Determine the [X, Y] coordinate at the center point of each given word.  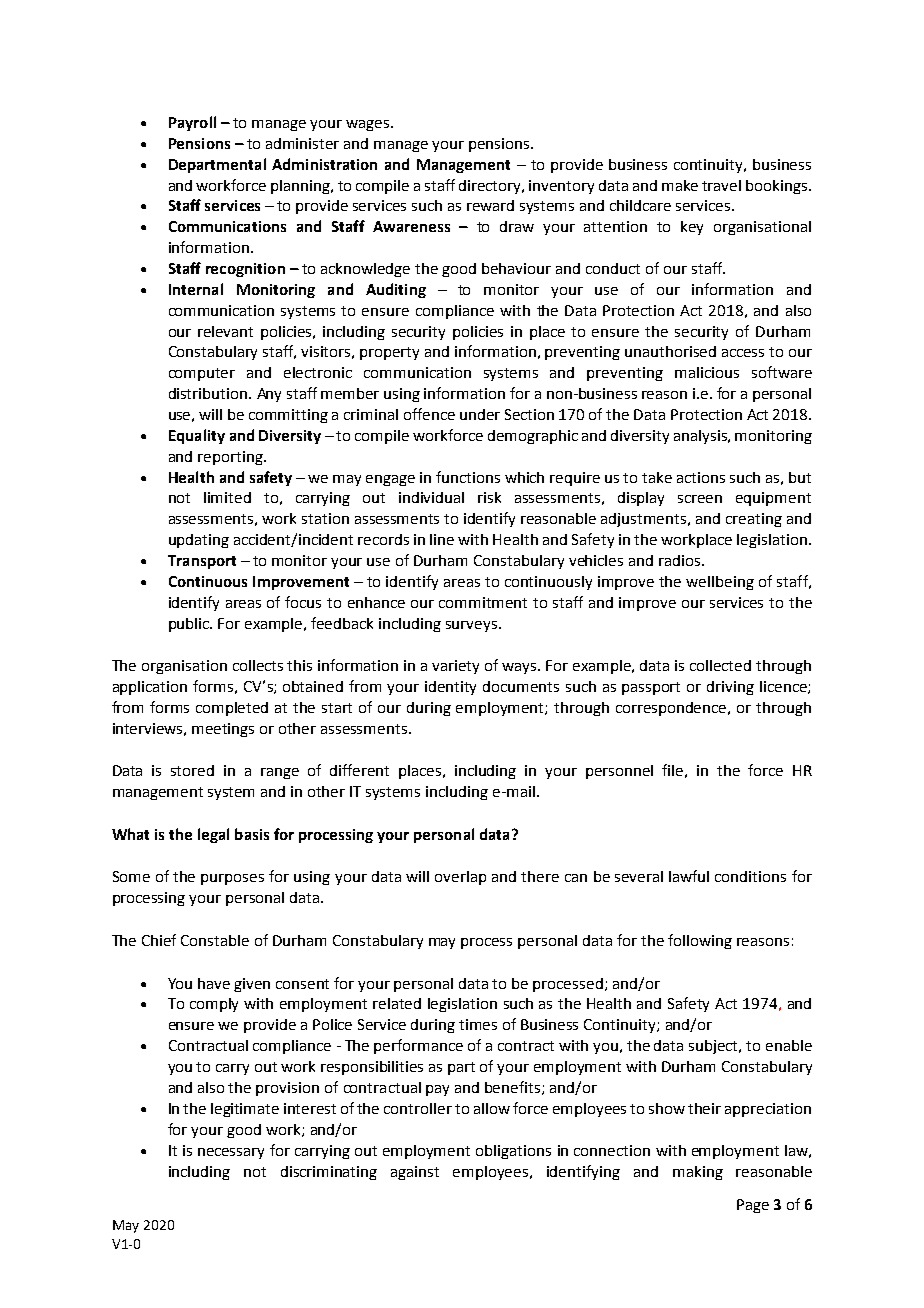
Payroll [192, 123]
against [415, 1173]
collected [720, 665]
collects [258, 665]
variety [455, 667]
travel [721, 185]
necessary [231, 1153]
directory [491, 187]
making [698, 1173]
